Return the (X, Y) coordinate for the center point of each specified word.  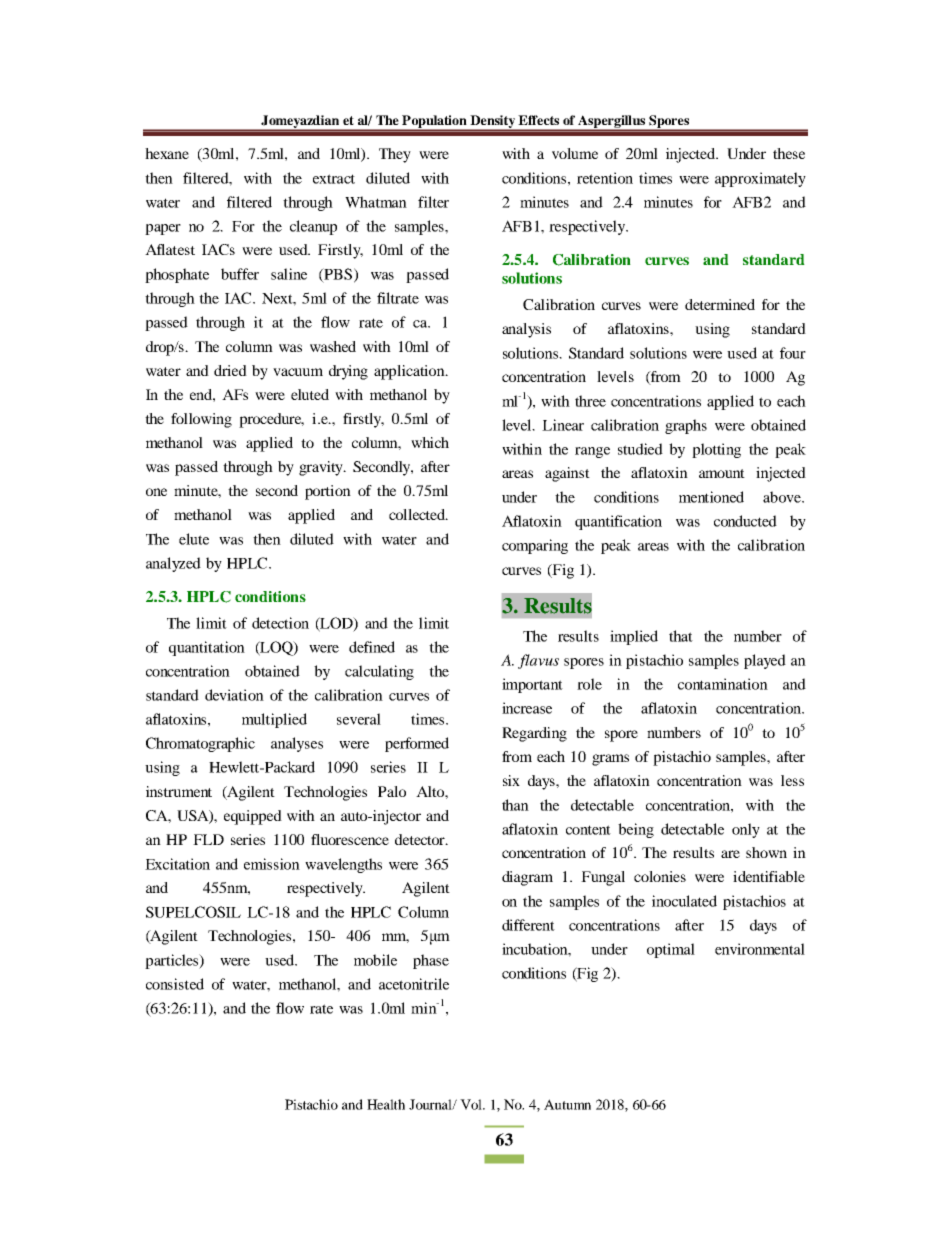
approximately (760, 179)
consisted (175, 984)
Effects (538, 120)
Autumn (567, 1104)
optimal (671, 950)
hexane (167, 153)
